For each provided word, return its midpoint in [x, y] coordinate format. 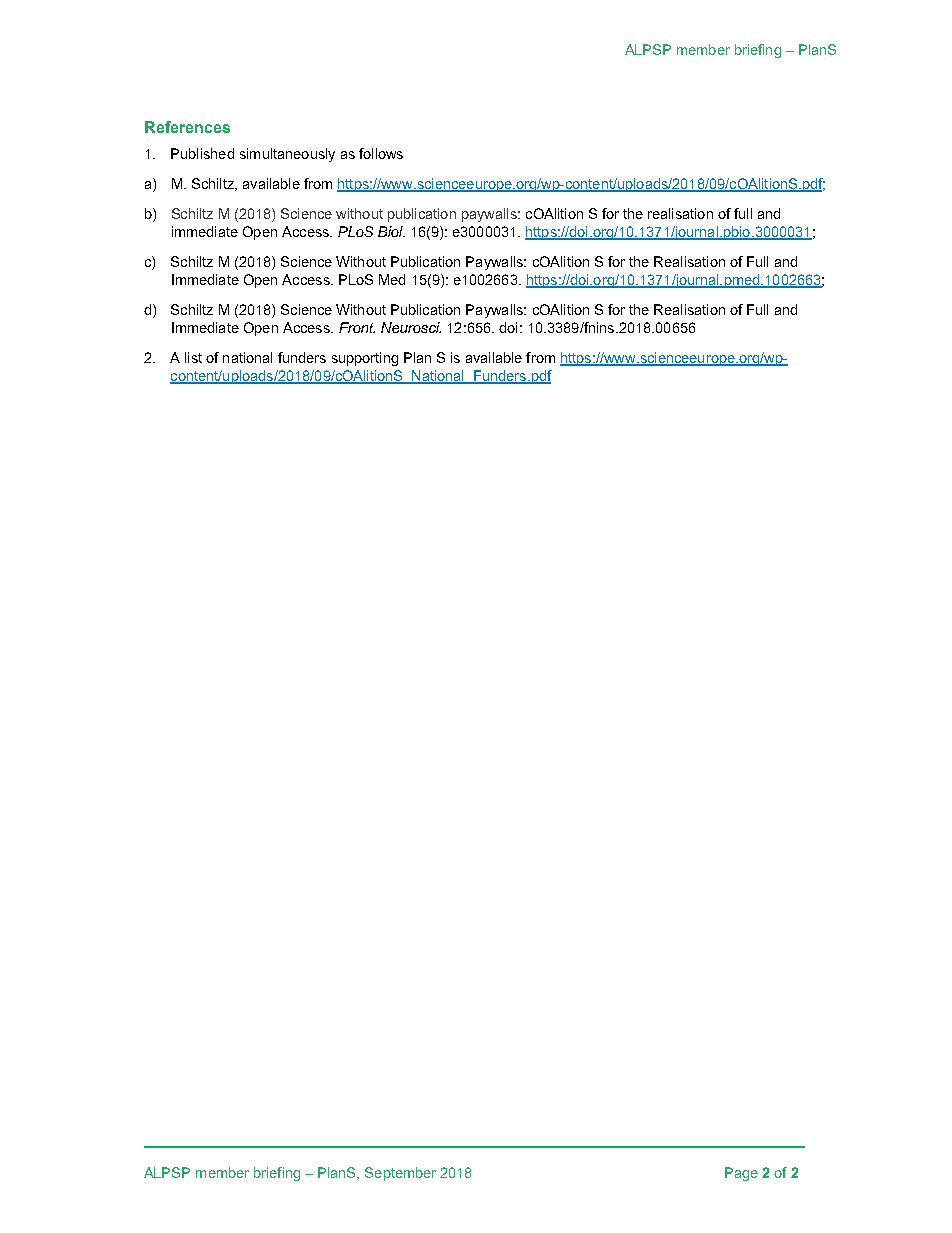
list [193, 357]
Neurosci [411, 327]
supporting [365, 359]
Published [202, 153]
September [400, 1174]
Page [741, 1174]
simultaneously [287, 155]
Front [357, 327]
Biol [391, 231]
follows [381, 153]
